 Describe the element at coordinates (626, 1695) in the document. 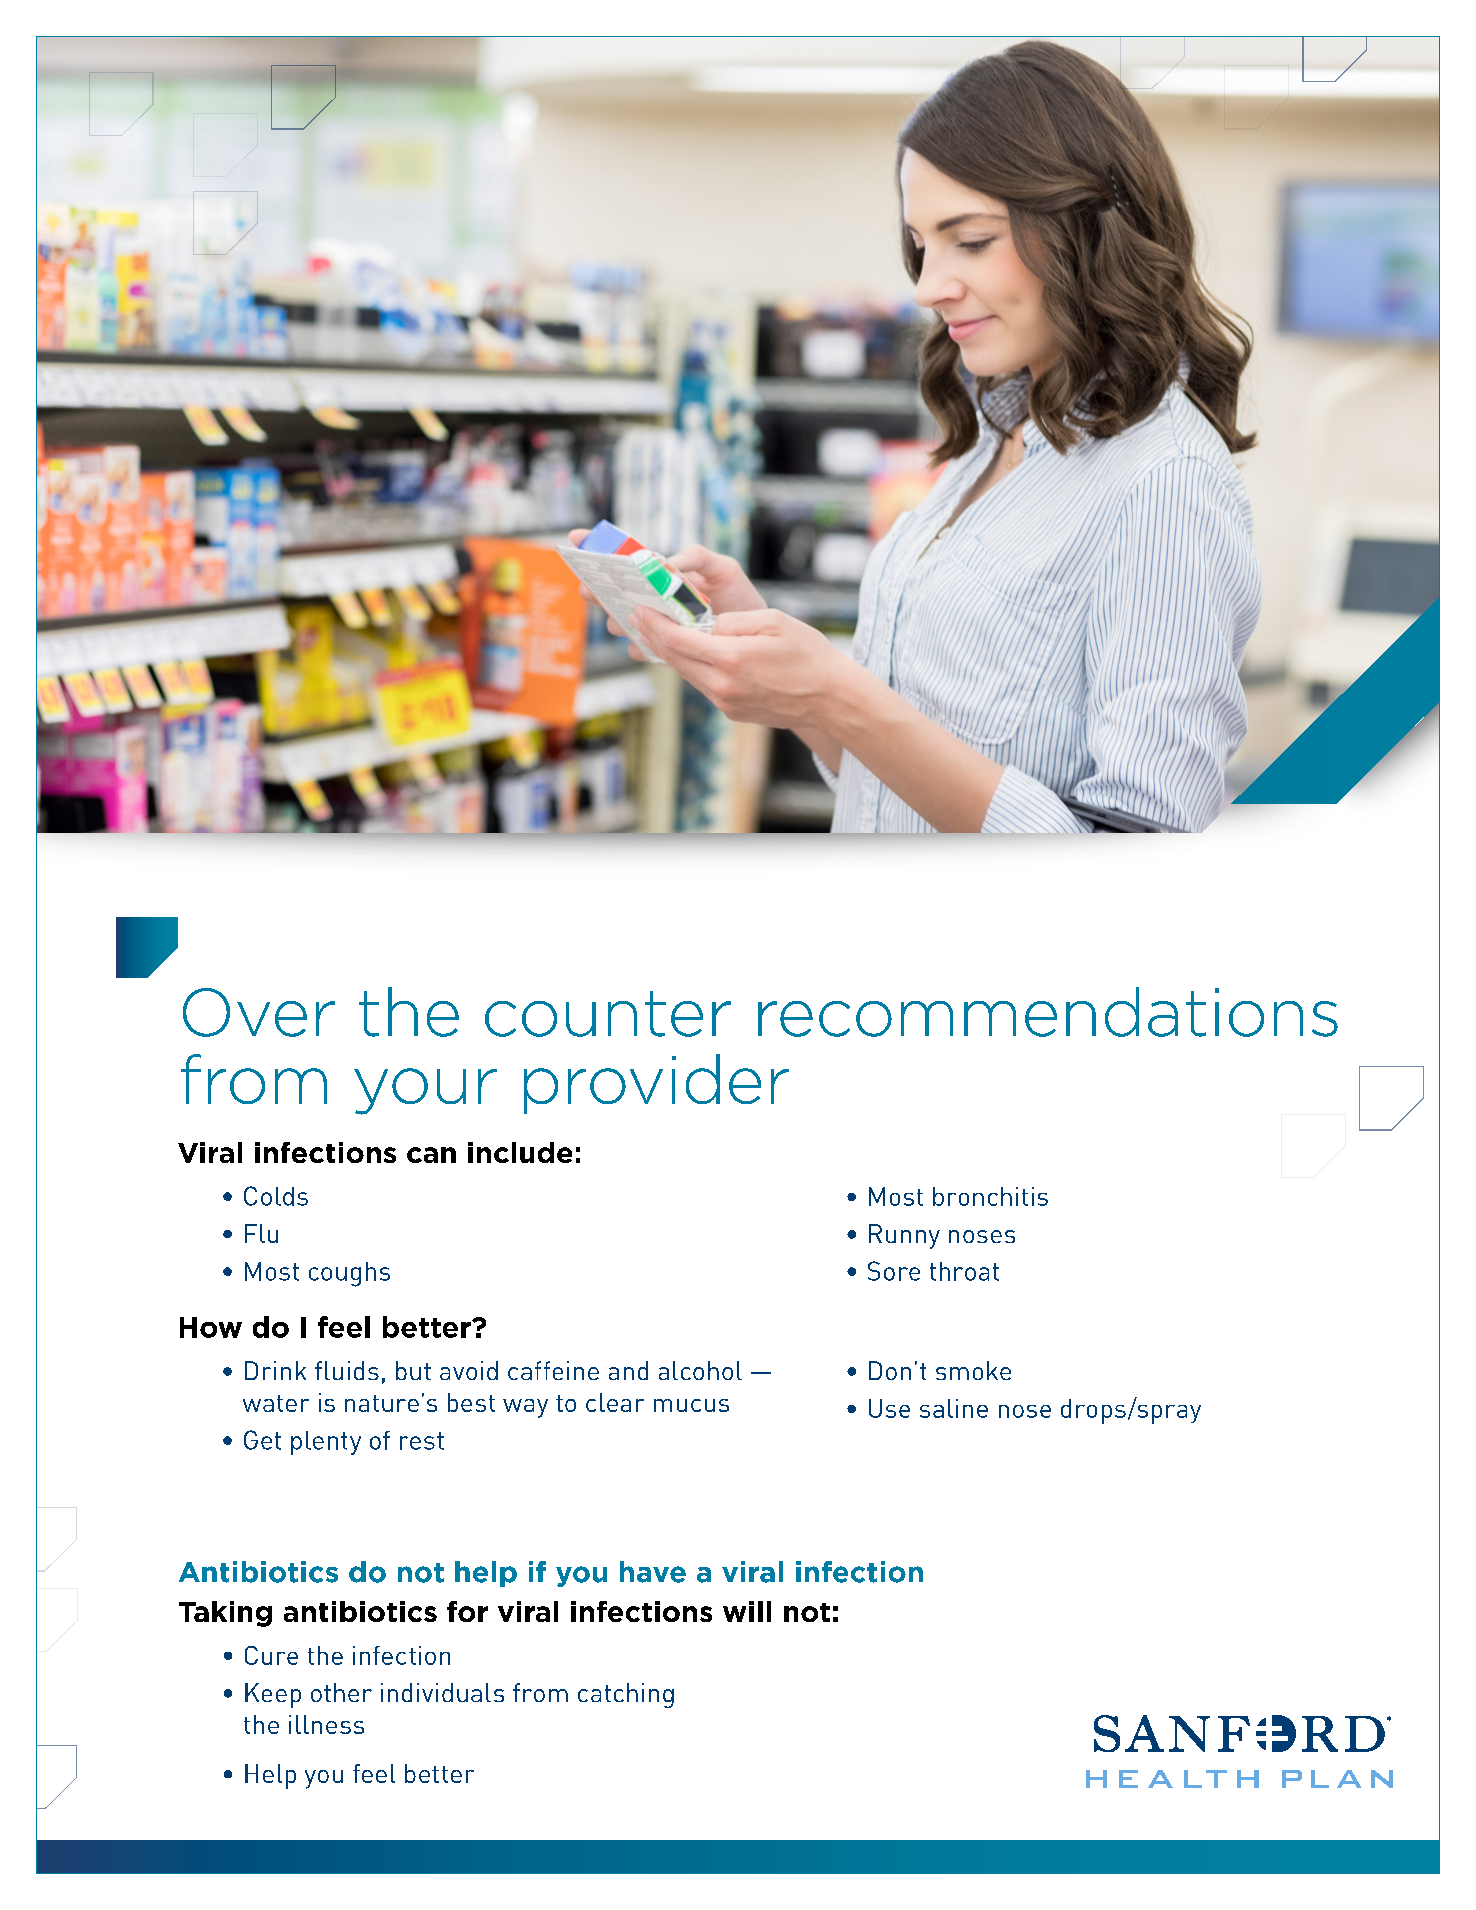

I see `catching` at that location.
